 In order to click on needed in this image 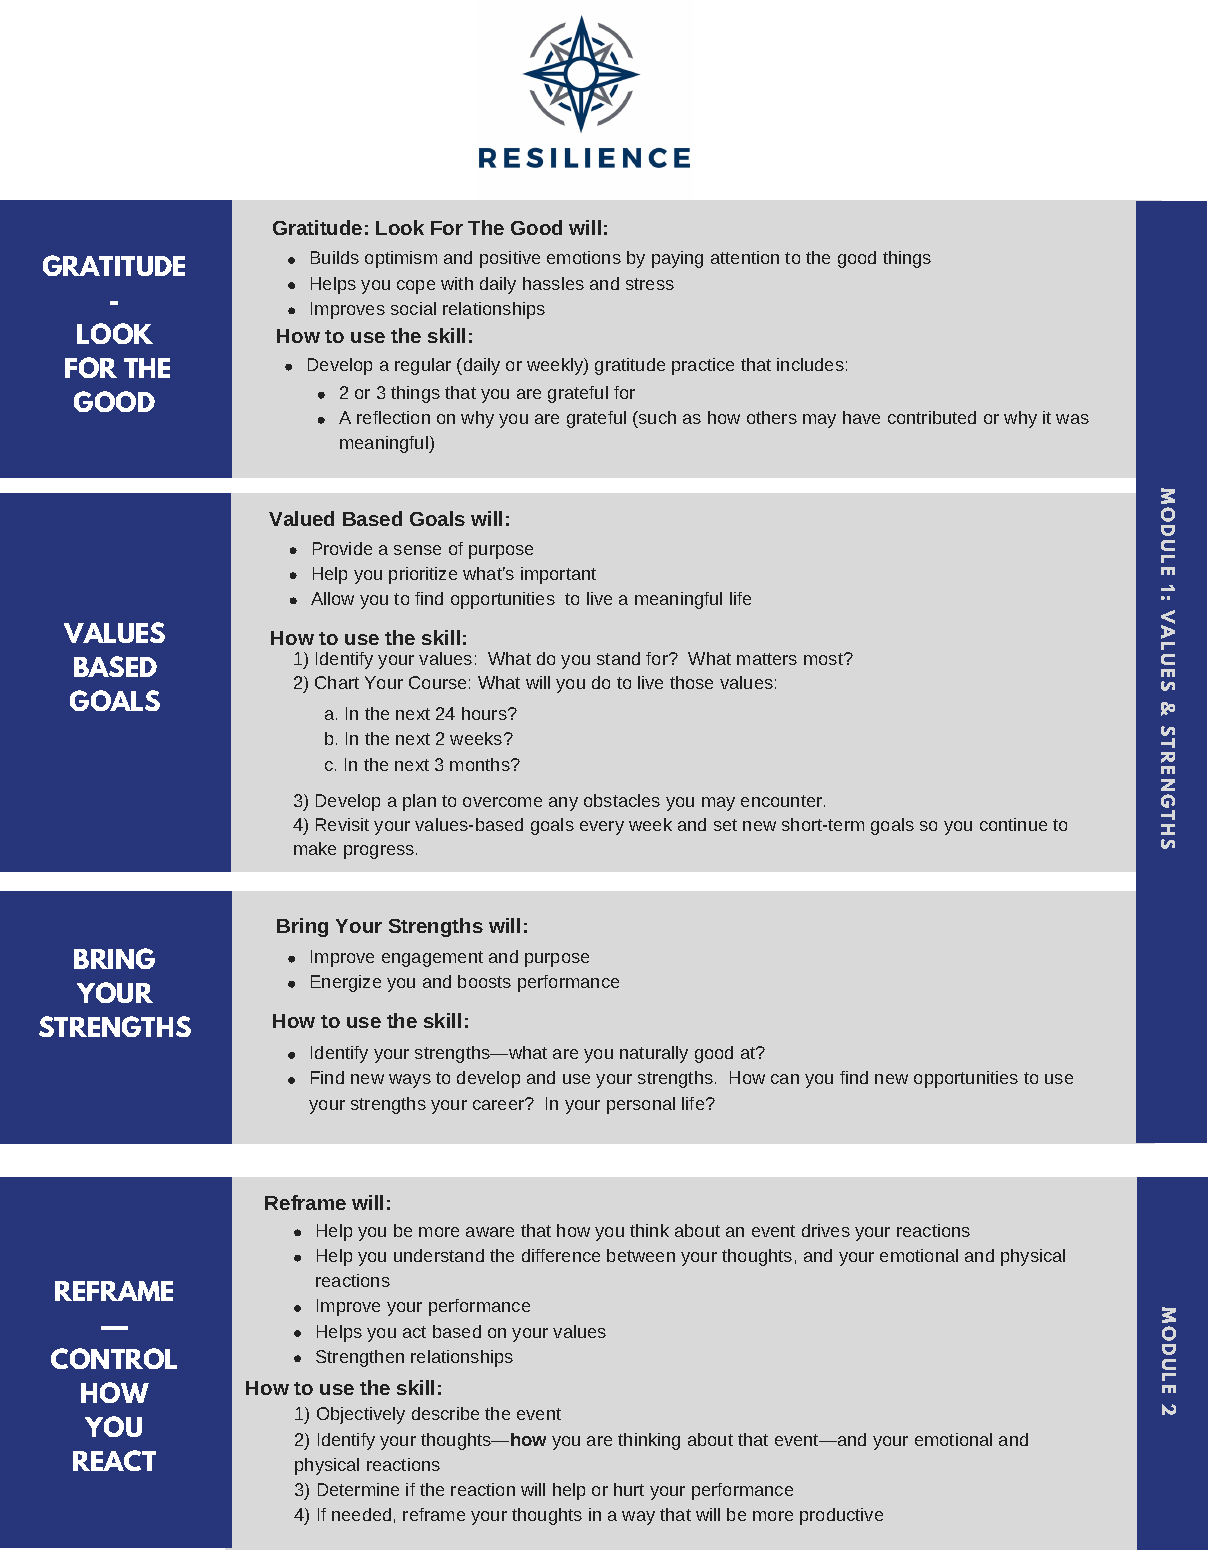, I will do `click(361, 1514)`.
